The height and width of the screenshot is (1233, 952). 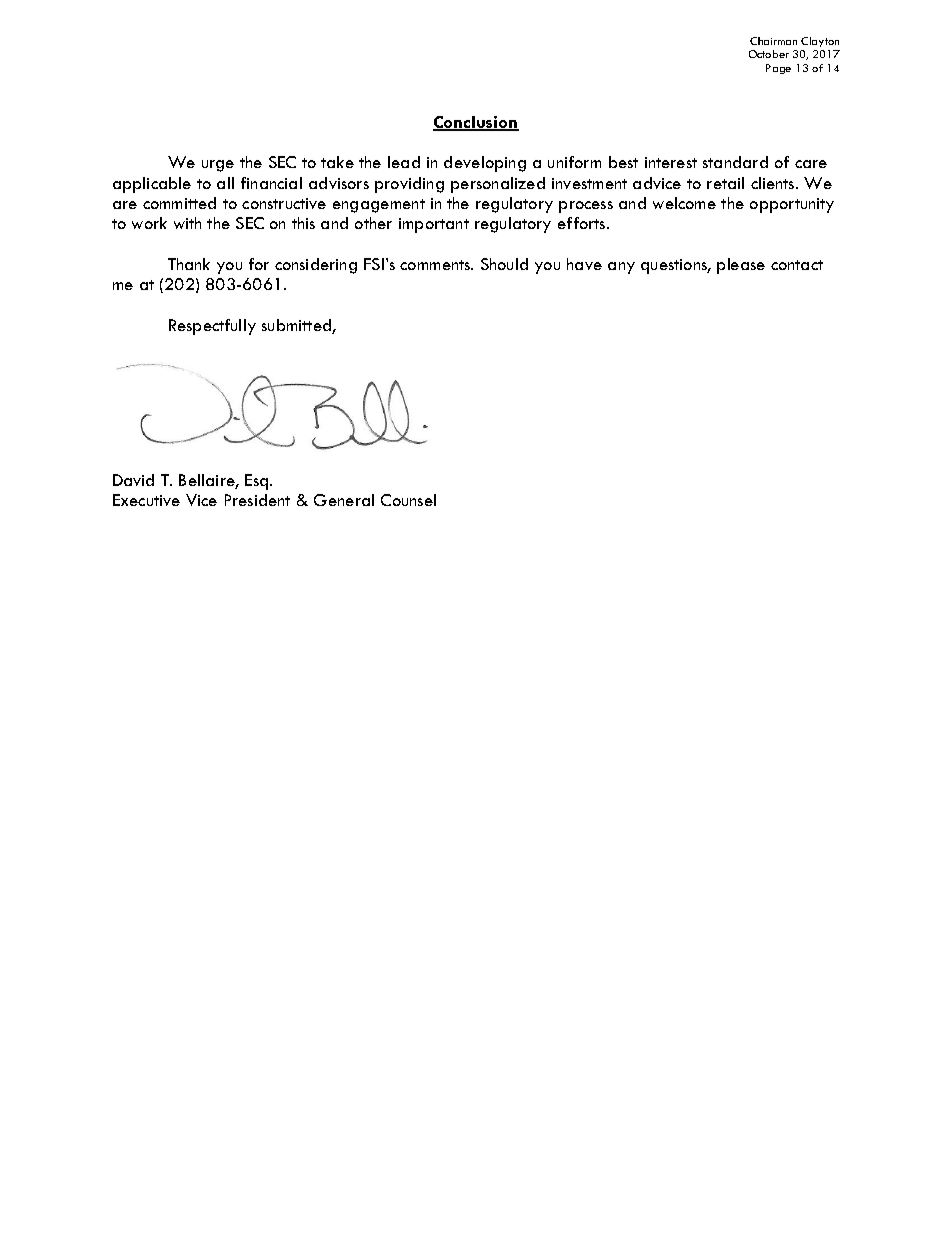 I want to click on standard, so click(x=735, y=162).
